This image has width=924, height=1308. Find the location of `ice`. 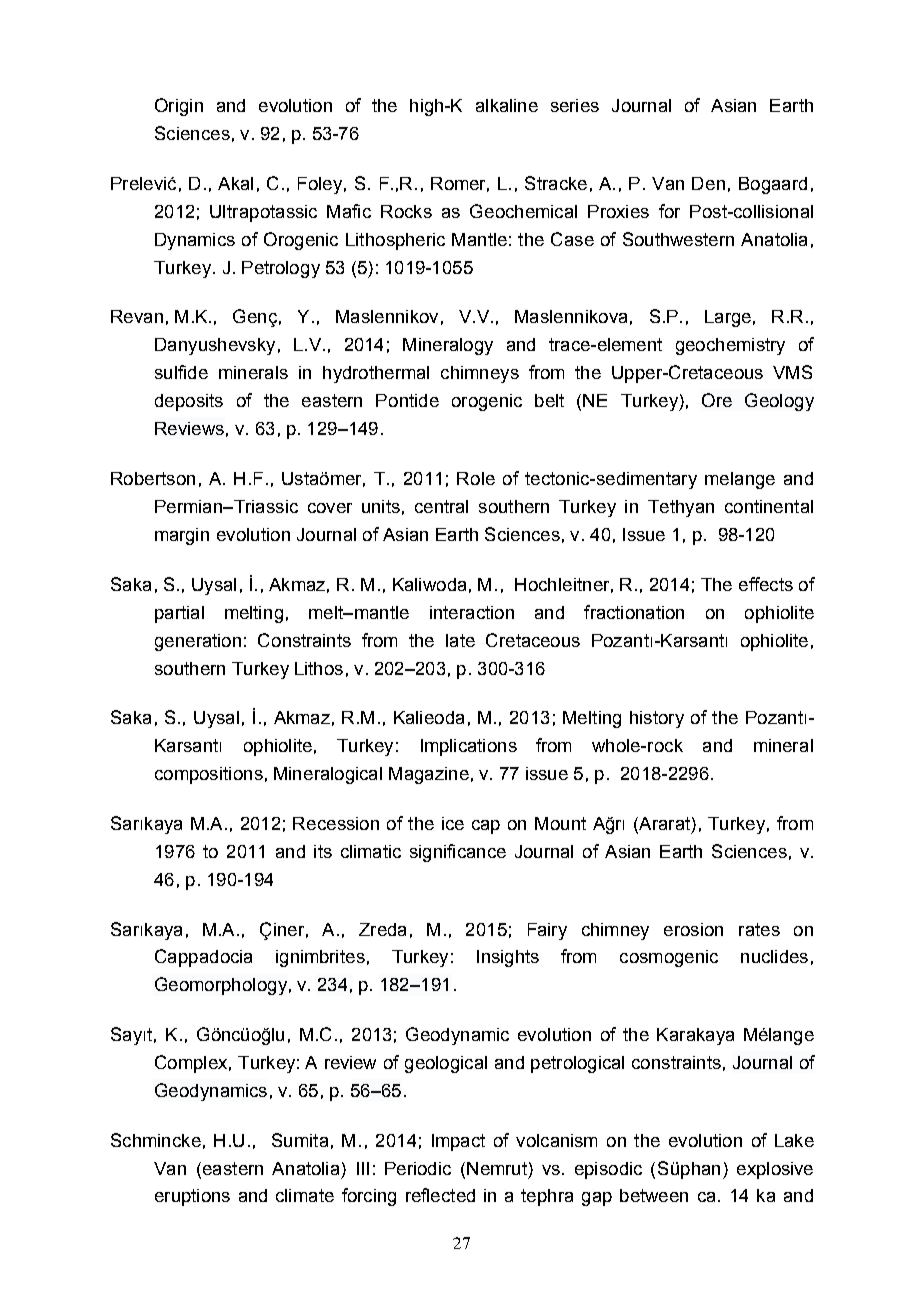

ice is located at coordinates (453, 823).
